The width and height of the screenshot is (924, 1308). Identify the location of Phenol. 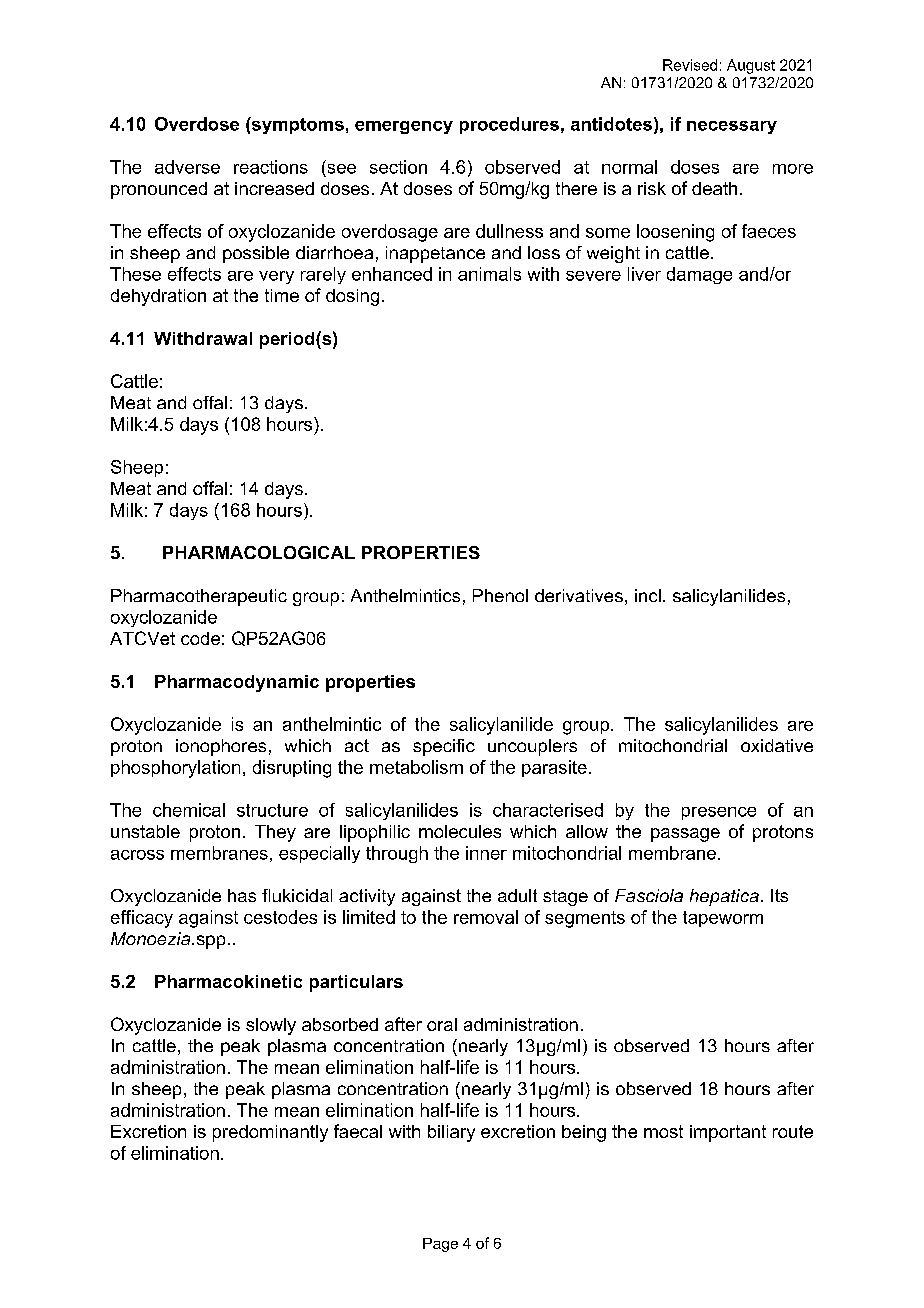
(500, 595).
